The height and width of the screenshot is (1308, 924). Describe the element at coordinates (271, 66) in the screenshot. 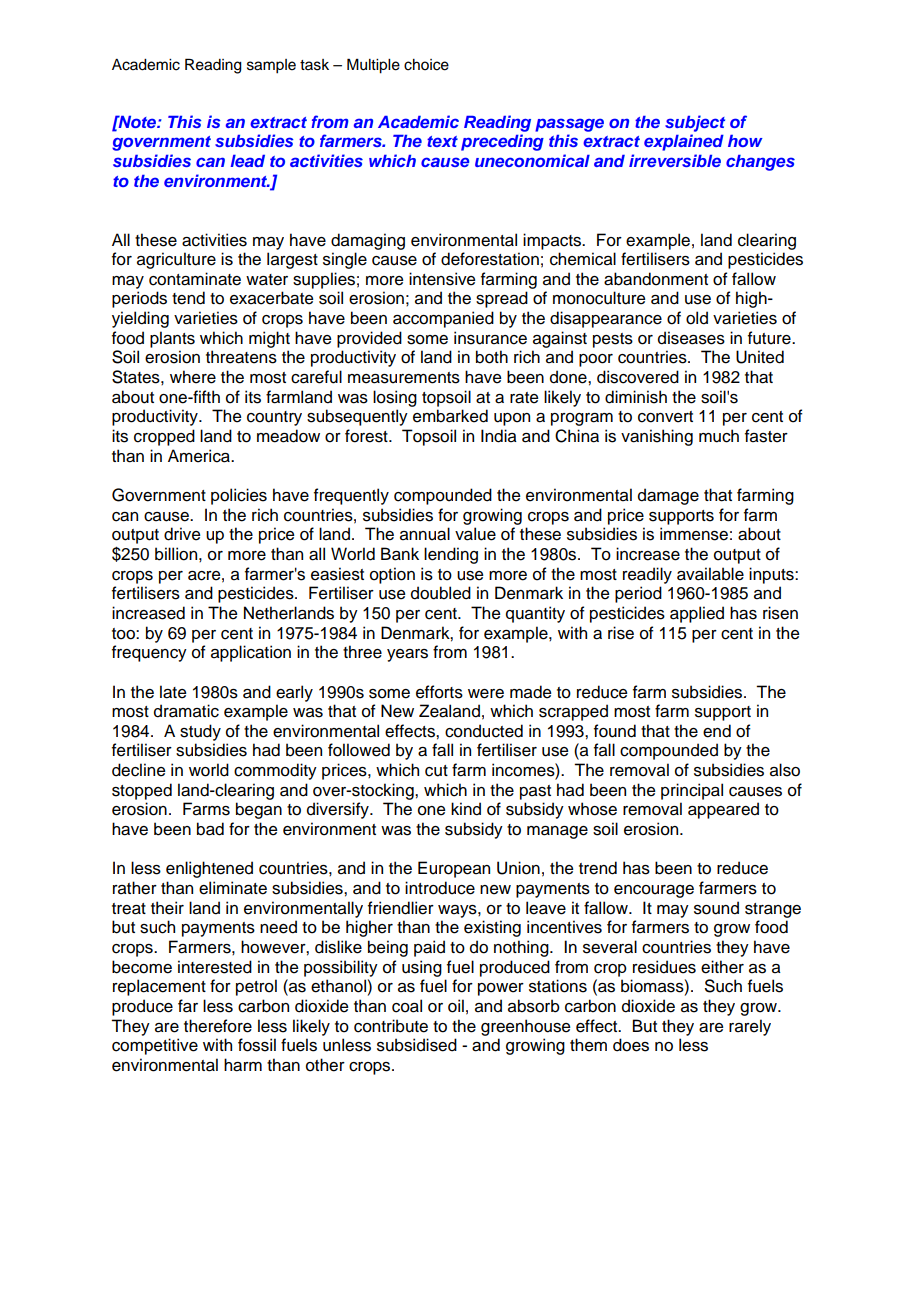

I see `sample` at that location.
